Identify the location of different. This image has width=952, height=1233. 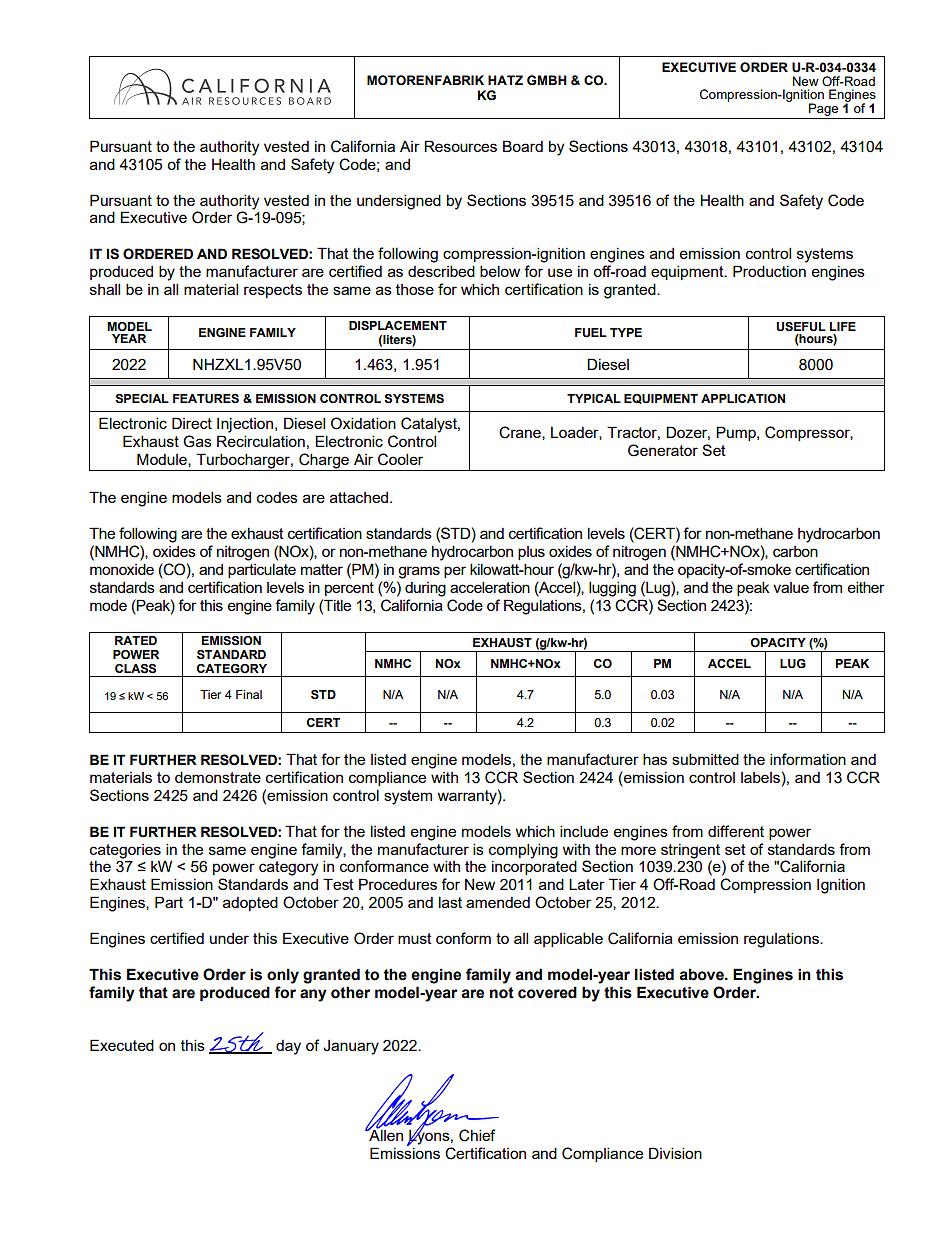
(736, 831).
